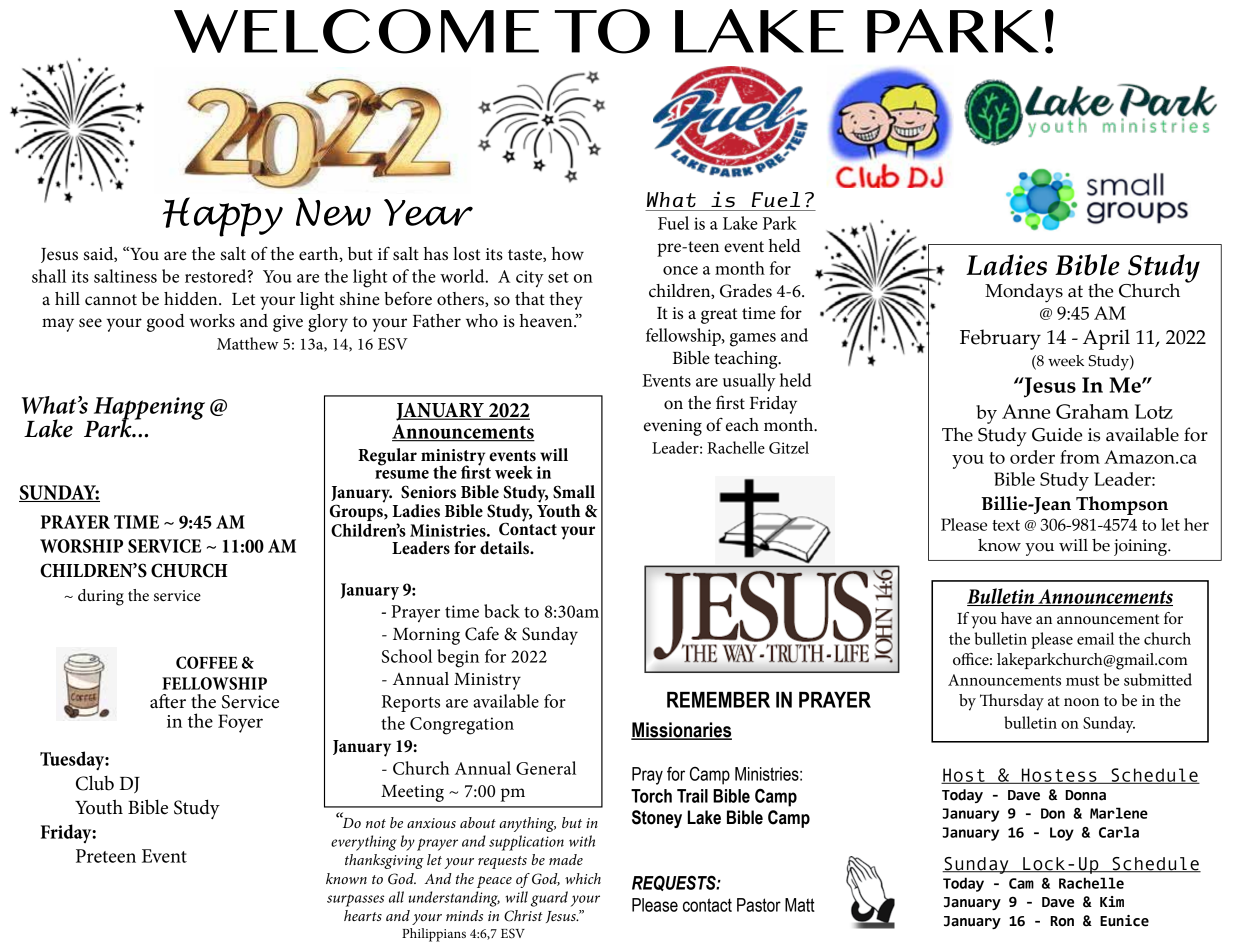 The image size is (1233, 952). I want to click on Mondays, so click(1024, 293).
